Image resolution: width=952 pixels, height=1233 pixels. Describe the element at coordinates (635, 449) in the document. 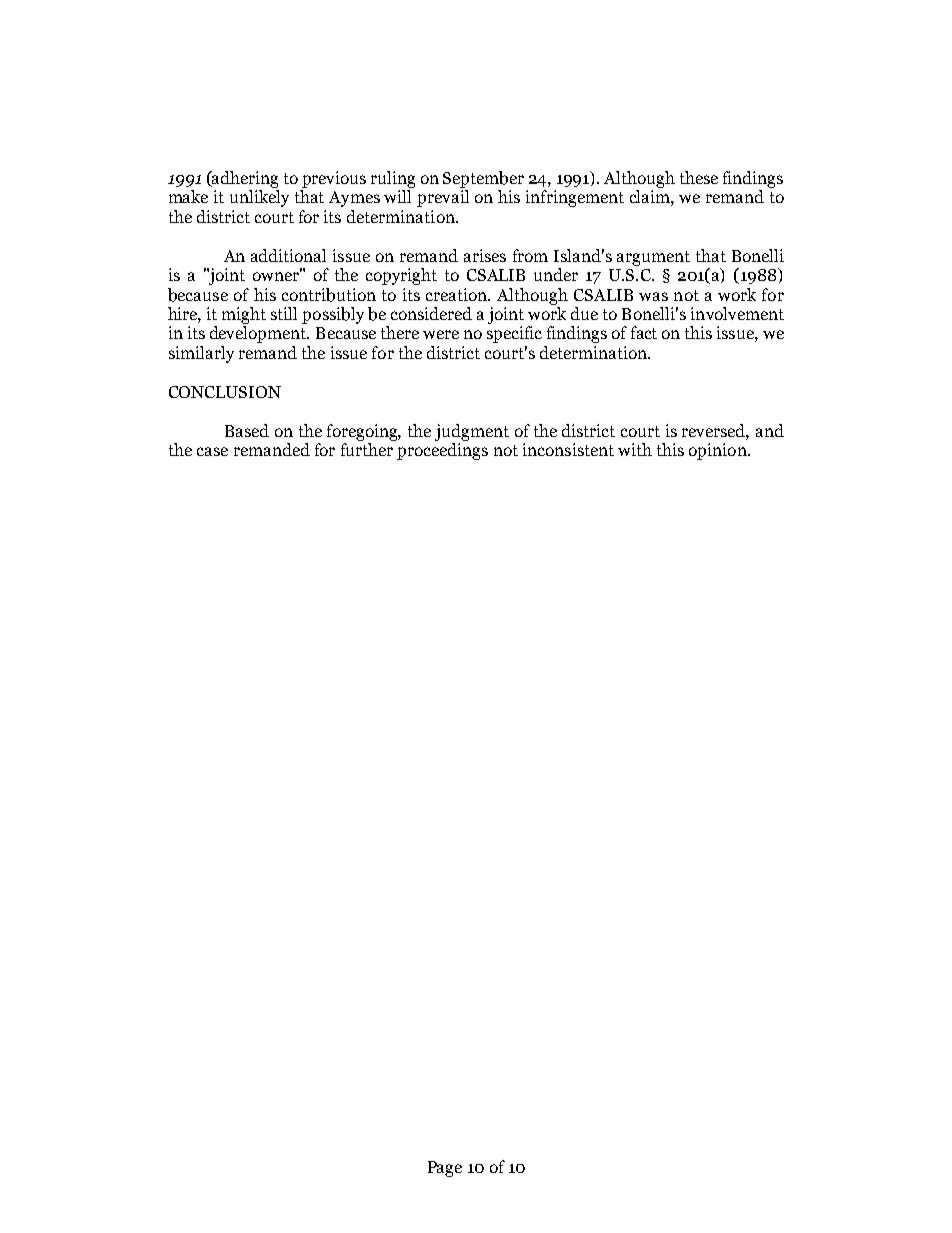

I see `with` at that location.
